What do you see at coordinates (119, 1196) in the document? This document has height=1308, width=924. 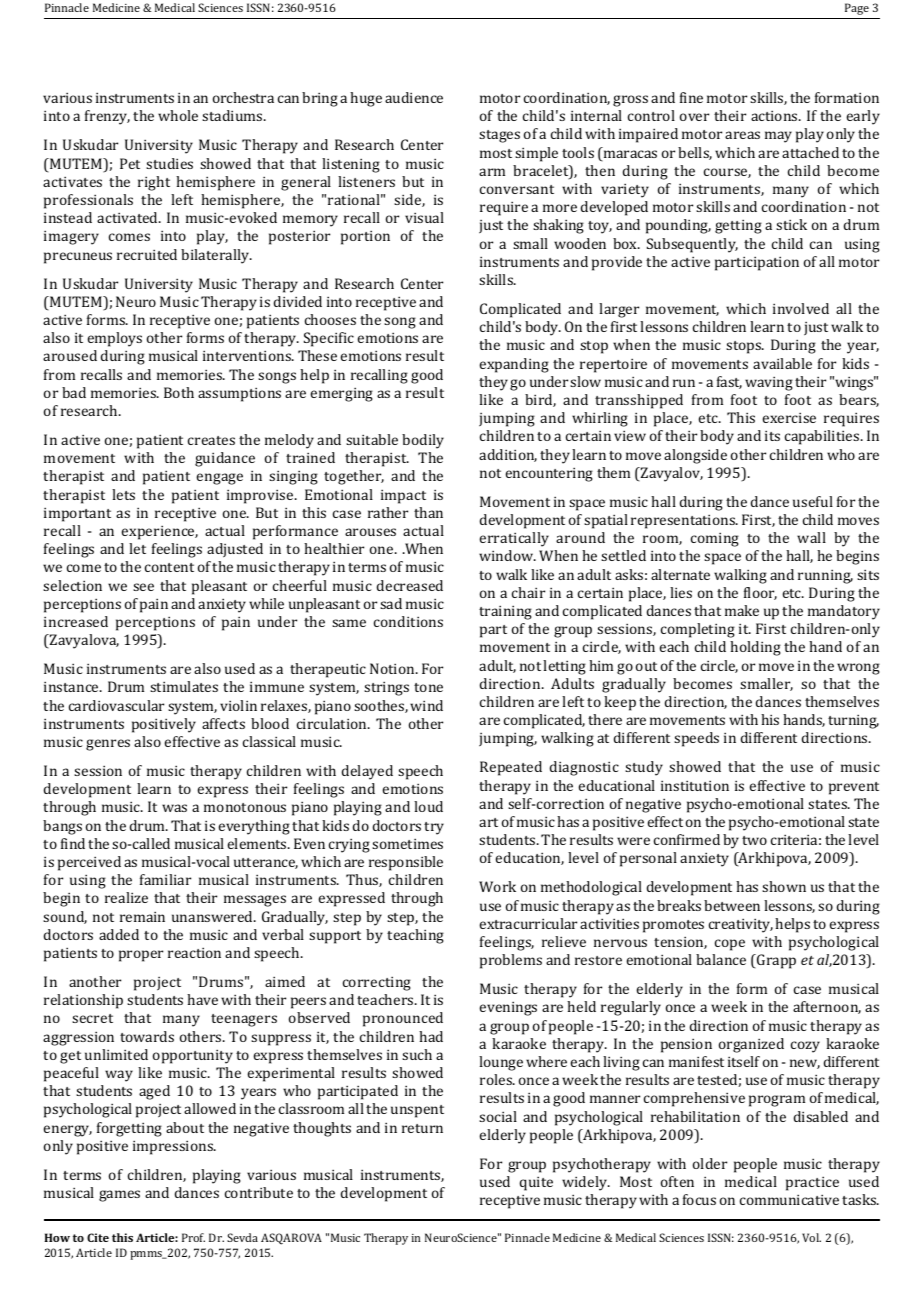 I see `games` at bounding box center [119, 1196].
